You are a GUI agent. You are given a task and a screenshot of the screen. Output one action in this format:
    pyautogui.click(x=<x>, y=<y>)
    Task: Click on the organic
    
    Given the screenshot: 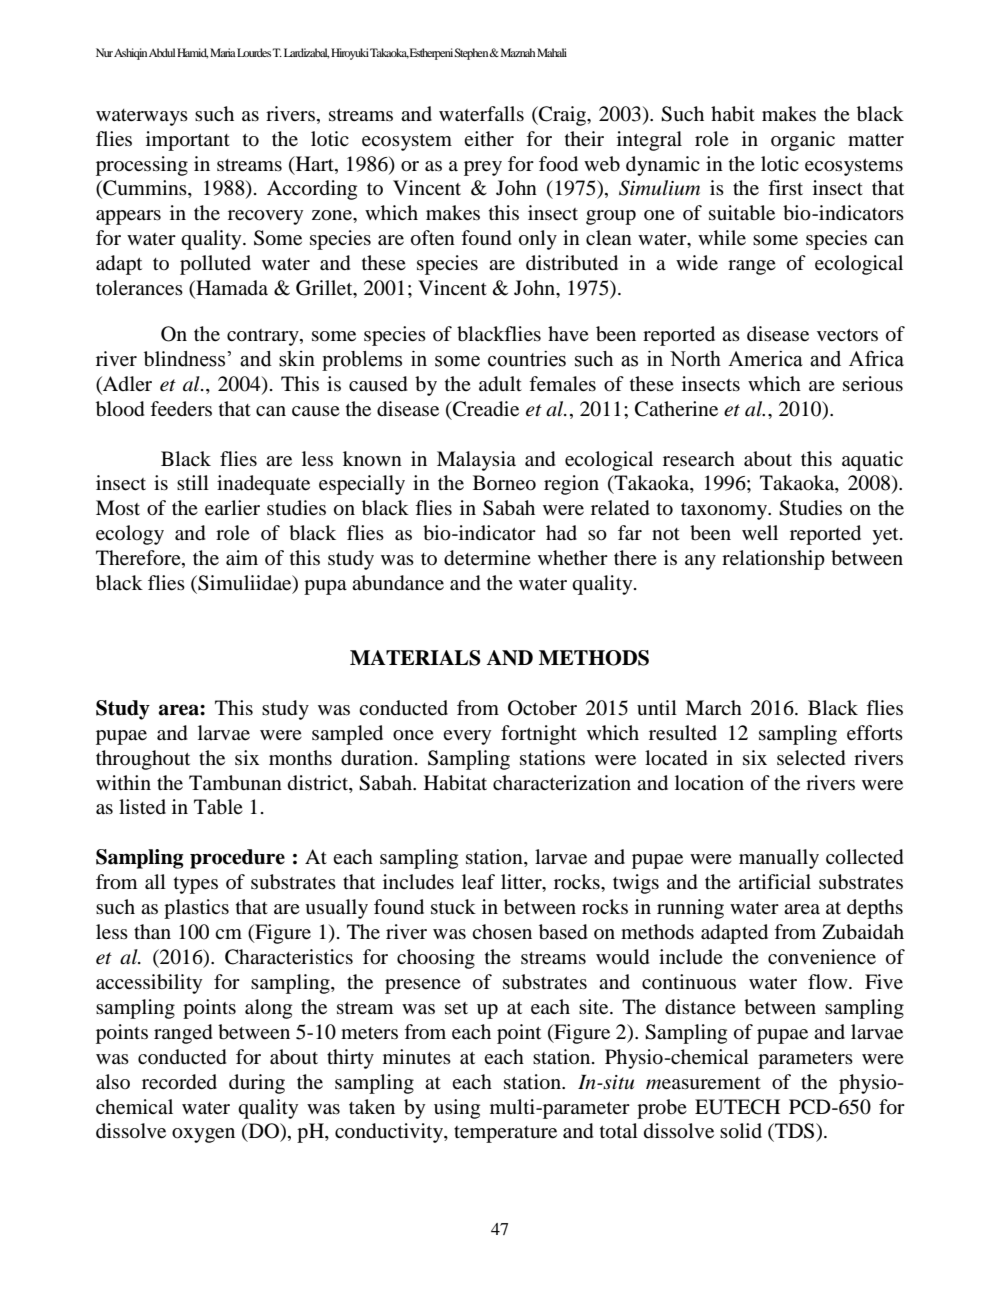 What is the action you would take?
    pyautogui.click(x=803, y=141)
